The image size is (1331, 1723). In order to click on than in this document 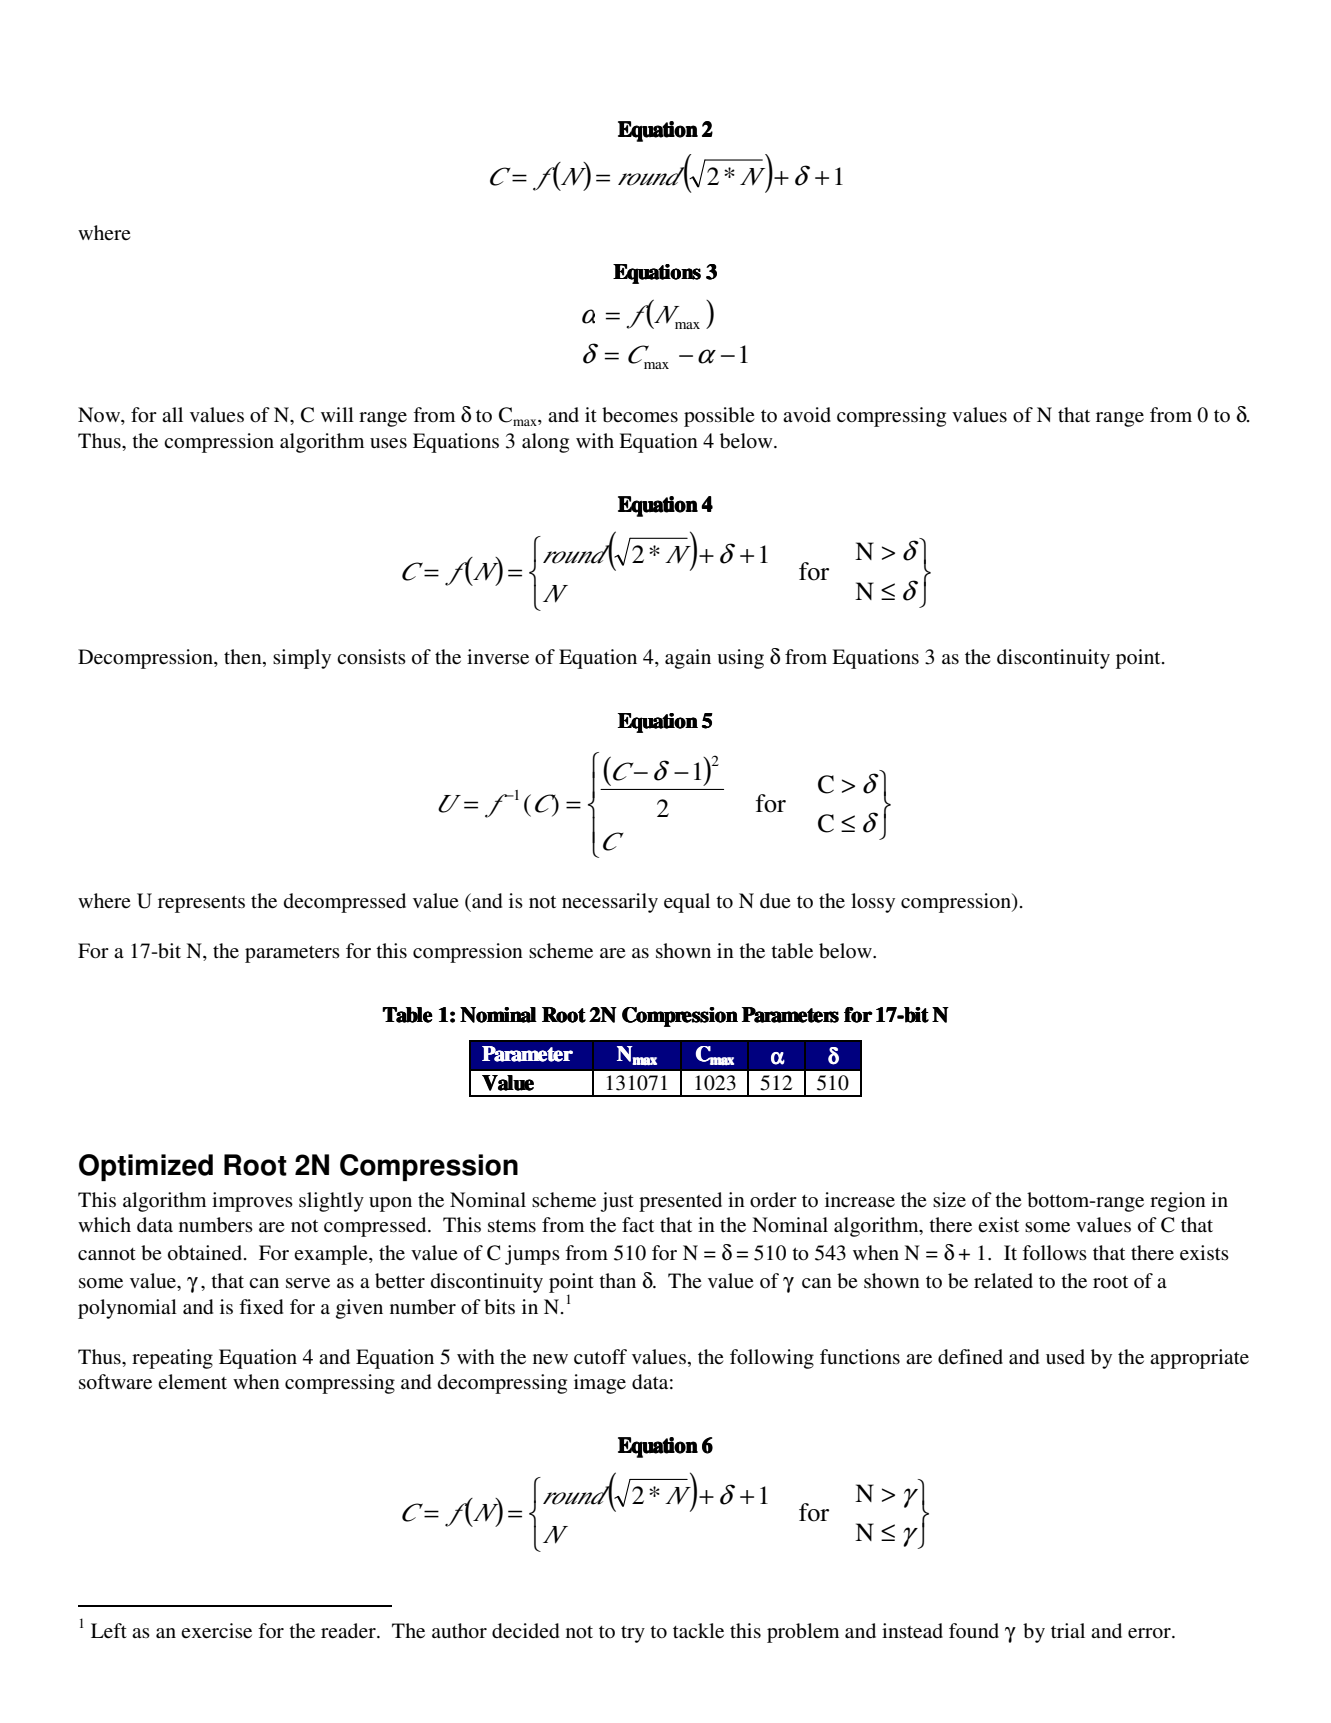, I will do `click(617, 1280)`.
